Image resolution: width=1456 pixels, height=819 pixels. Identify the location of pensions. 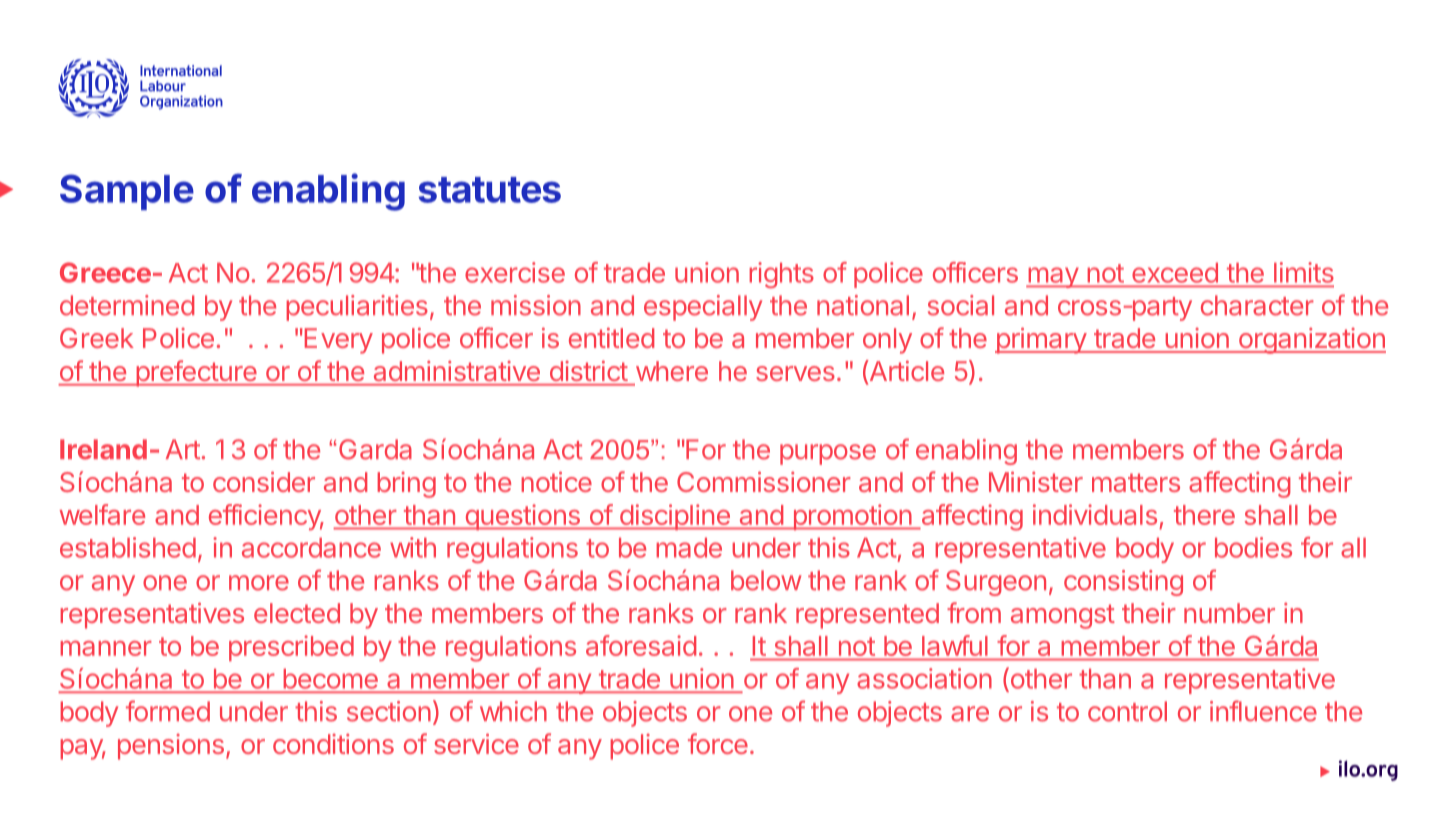
(171, 747).
